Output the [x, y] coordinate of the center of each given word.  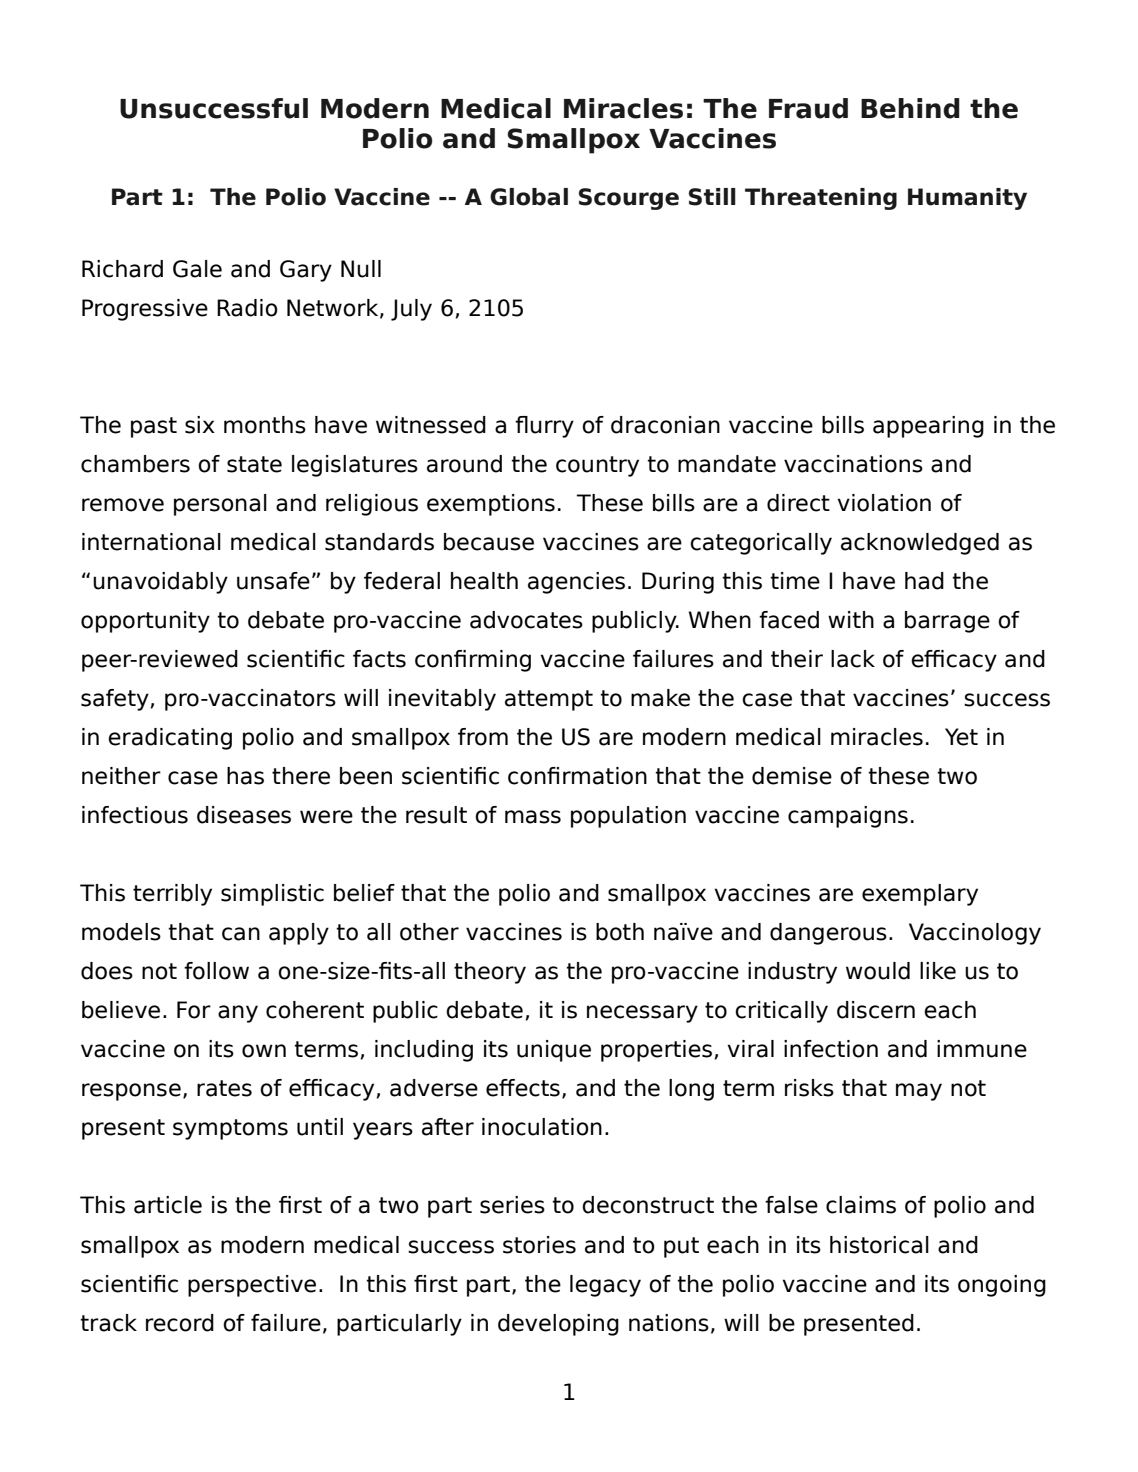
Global [529, 197]
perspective [252, 1286]
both [620, 932]
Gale [197, 269]
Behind [910, 108]
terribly [172, 895]
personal [220, 505]
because [489, 542]
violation [884, 503]
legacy [605, 1286]
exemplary [920, 895]
